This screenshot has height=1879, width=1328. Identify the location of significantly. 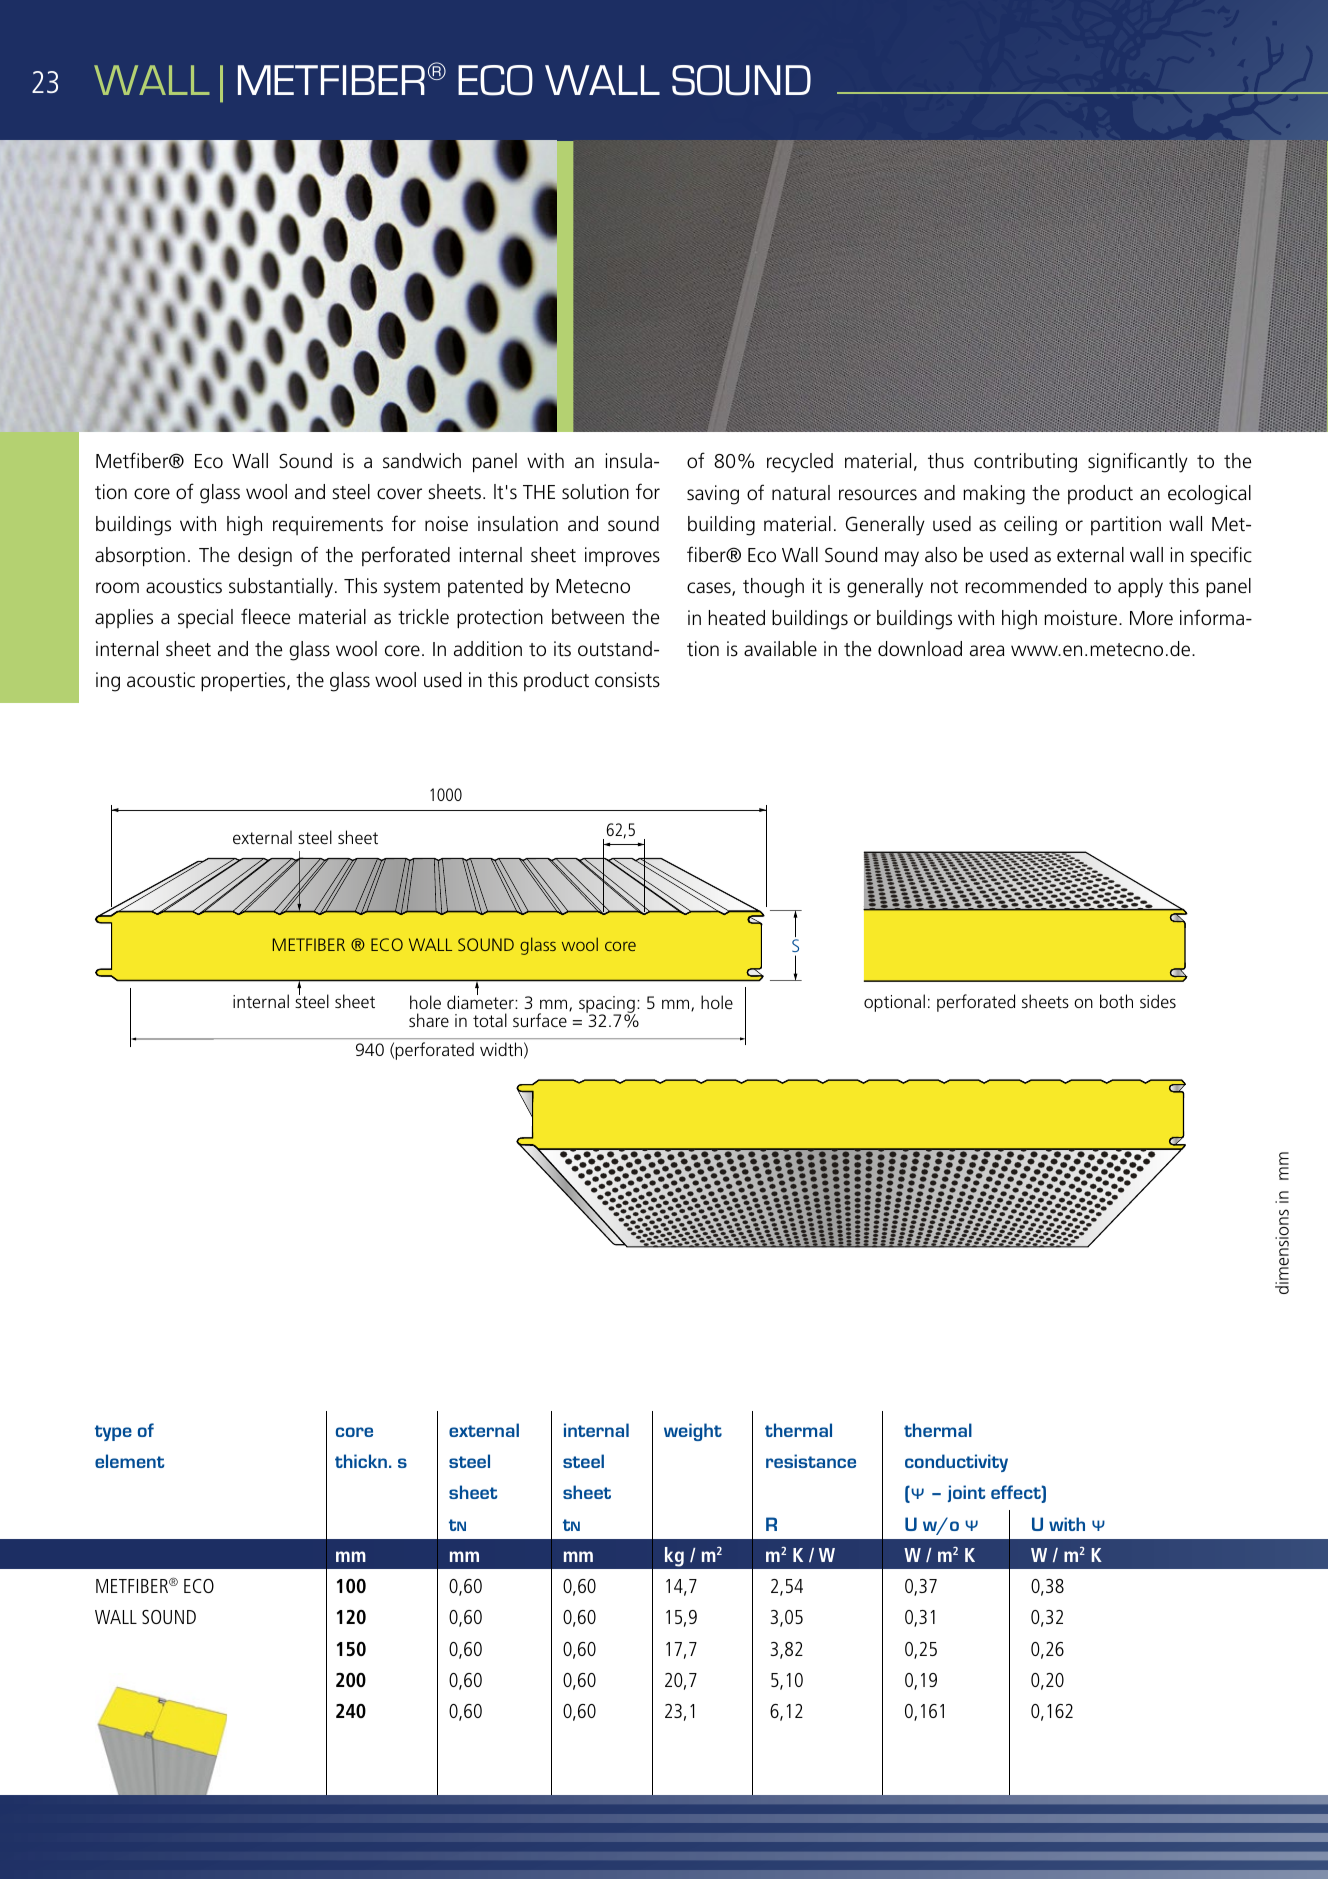
(1138, 462).
